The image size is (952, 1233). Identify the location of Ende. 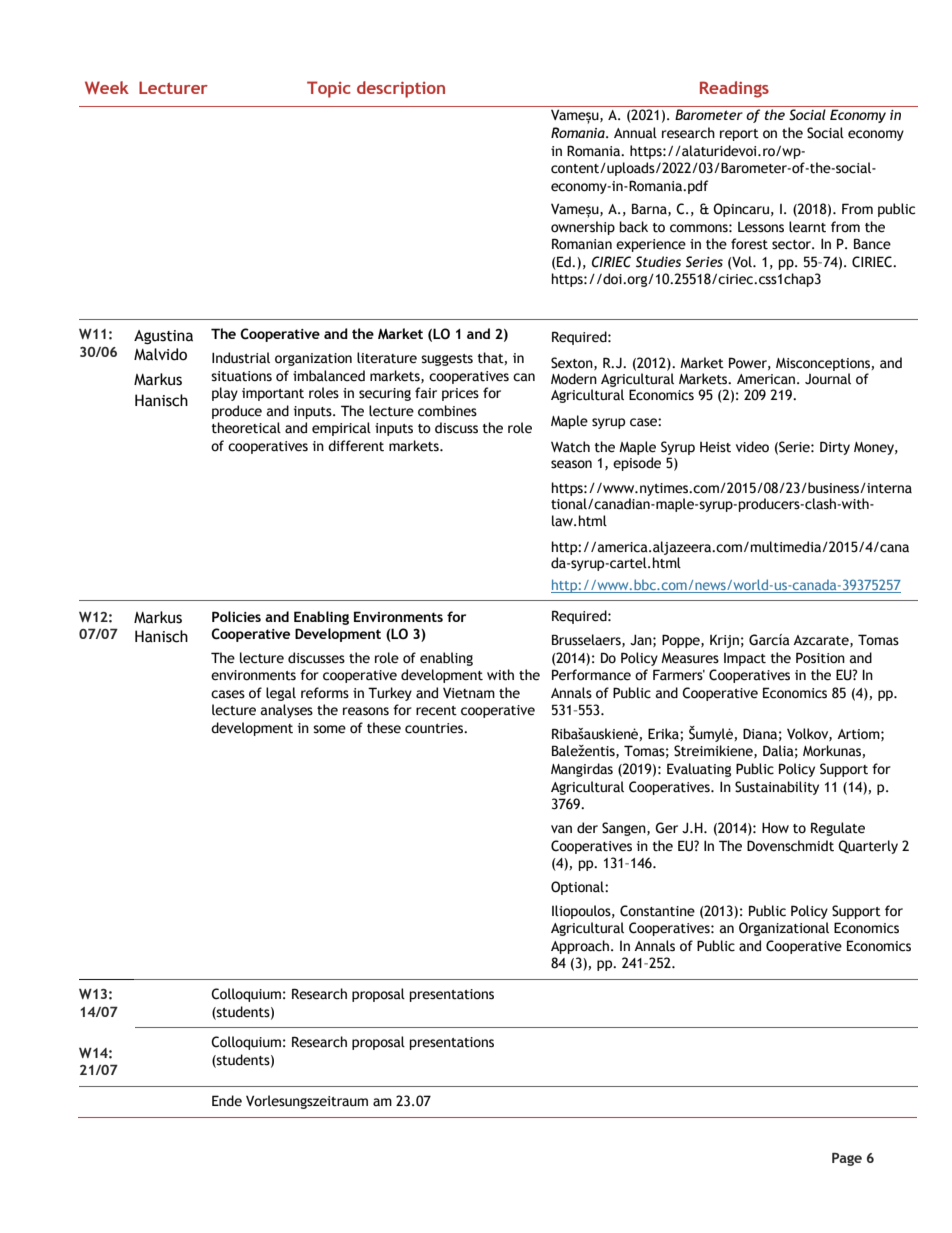
(227, 1101).
